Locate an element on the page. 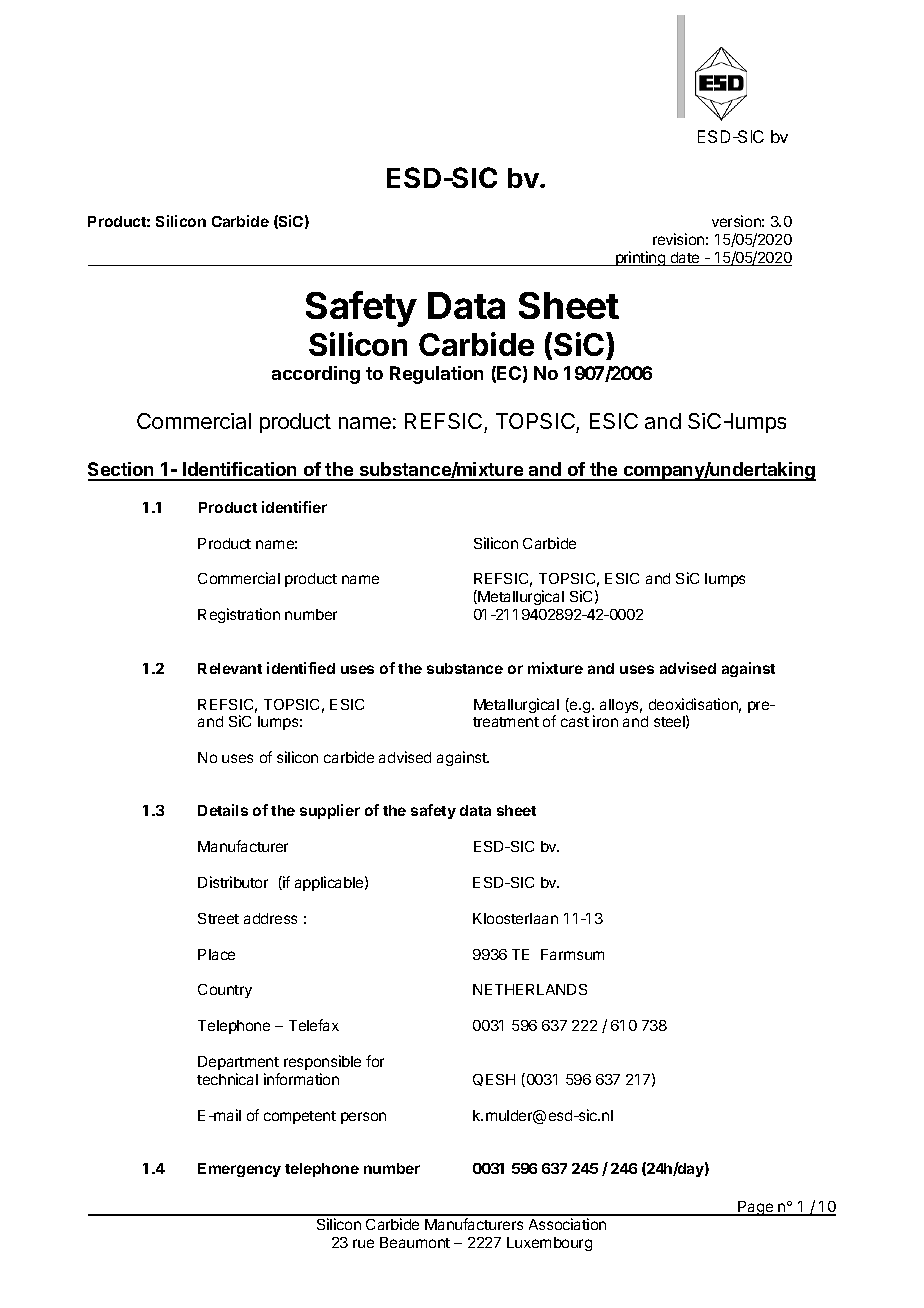  Emergency is located at coordinates (239, 1170).
